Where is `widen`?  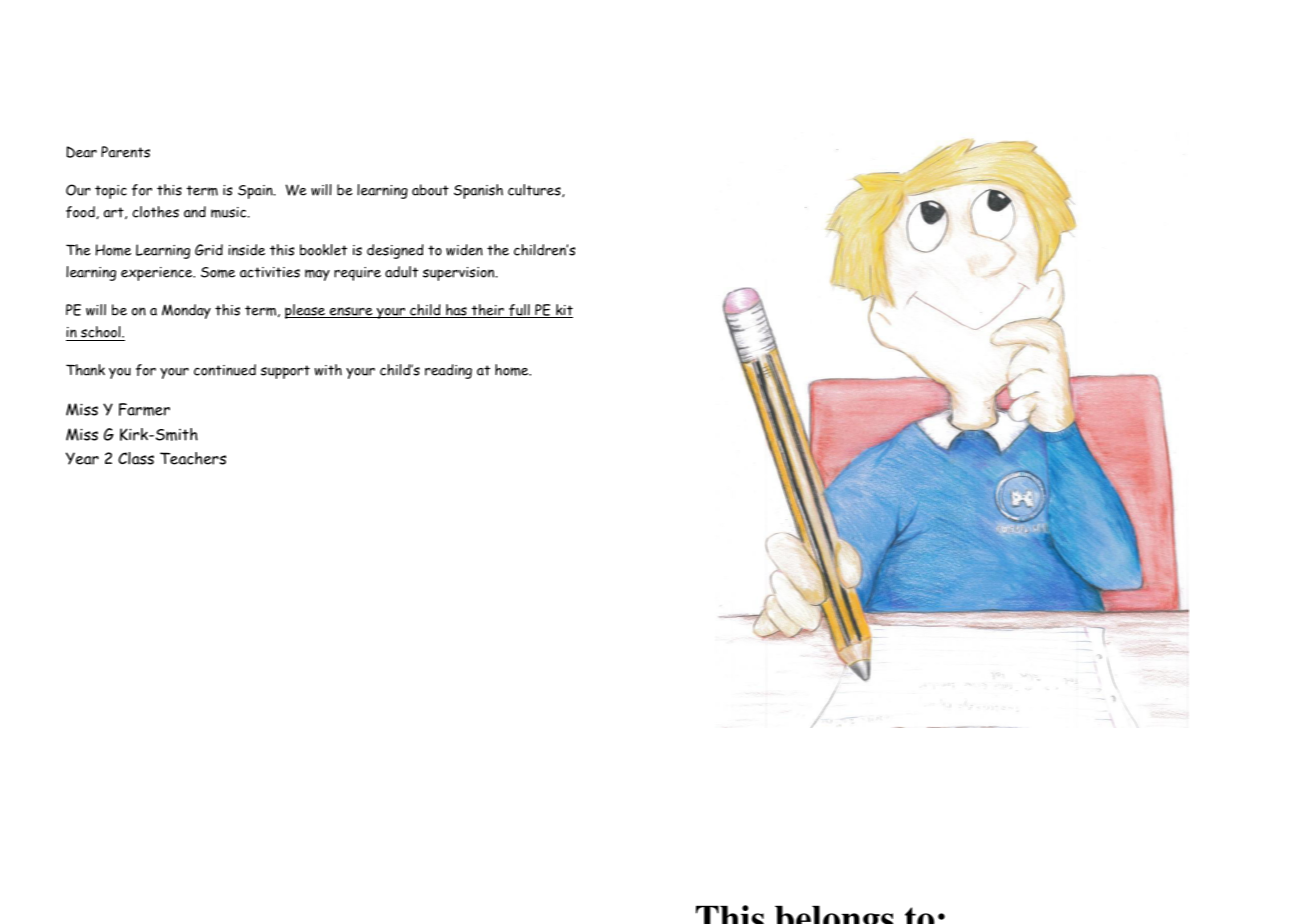
widen is located at coordinates (464, 250).
